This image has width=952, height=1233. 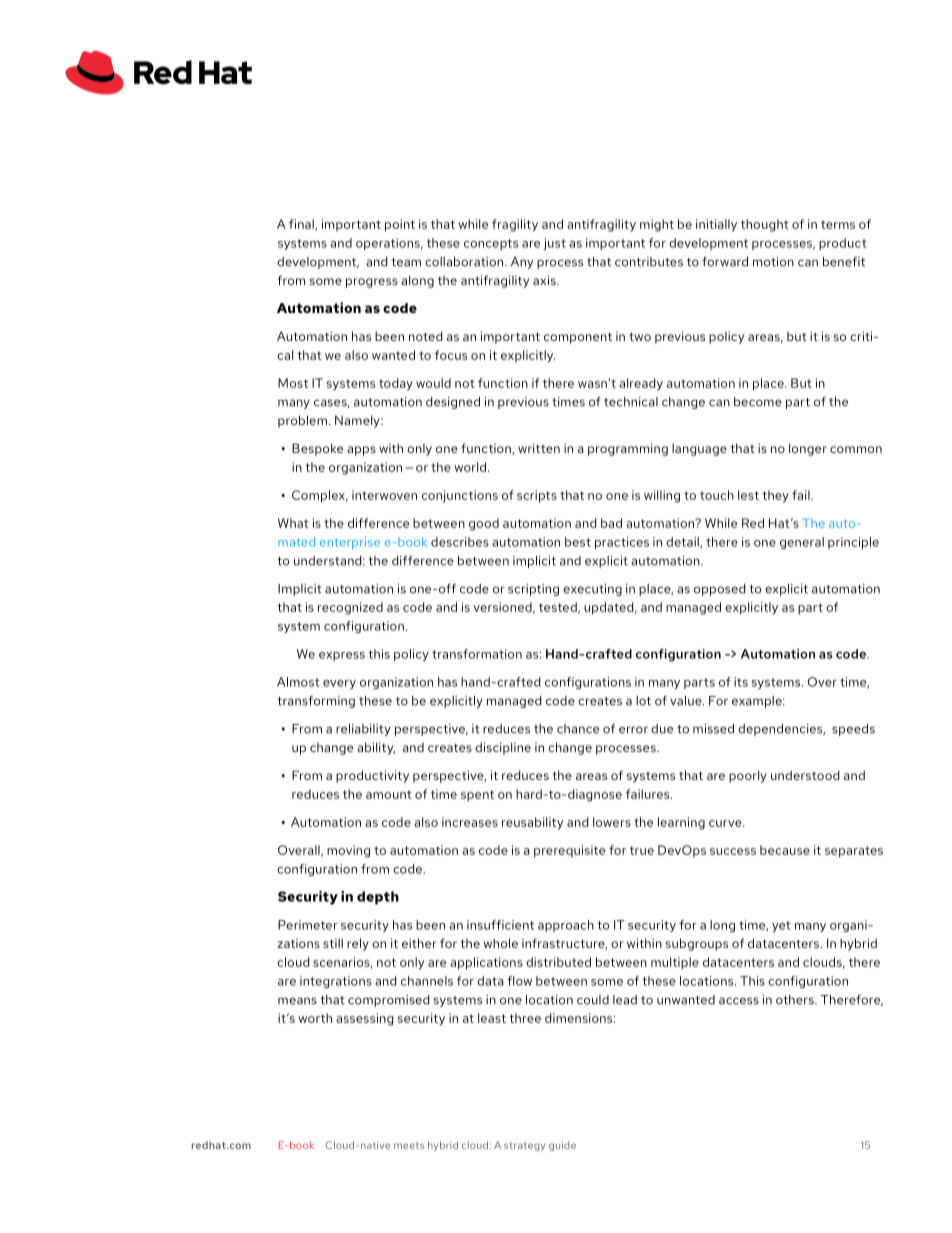 I want to click on progress, so click(x=372, y=283).
